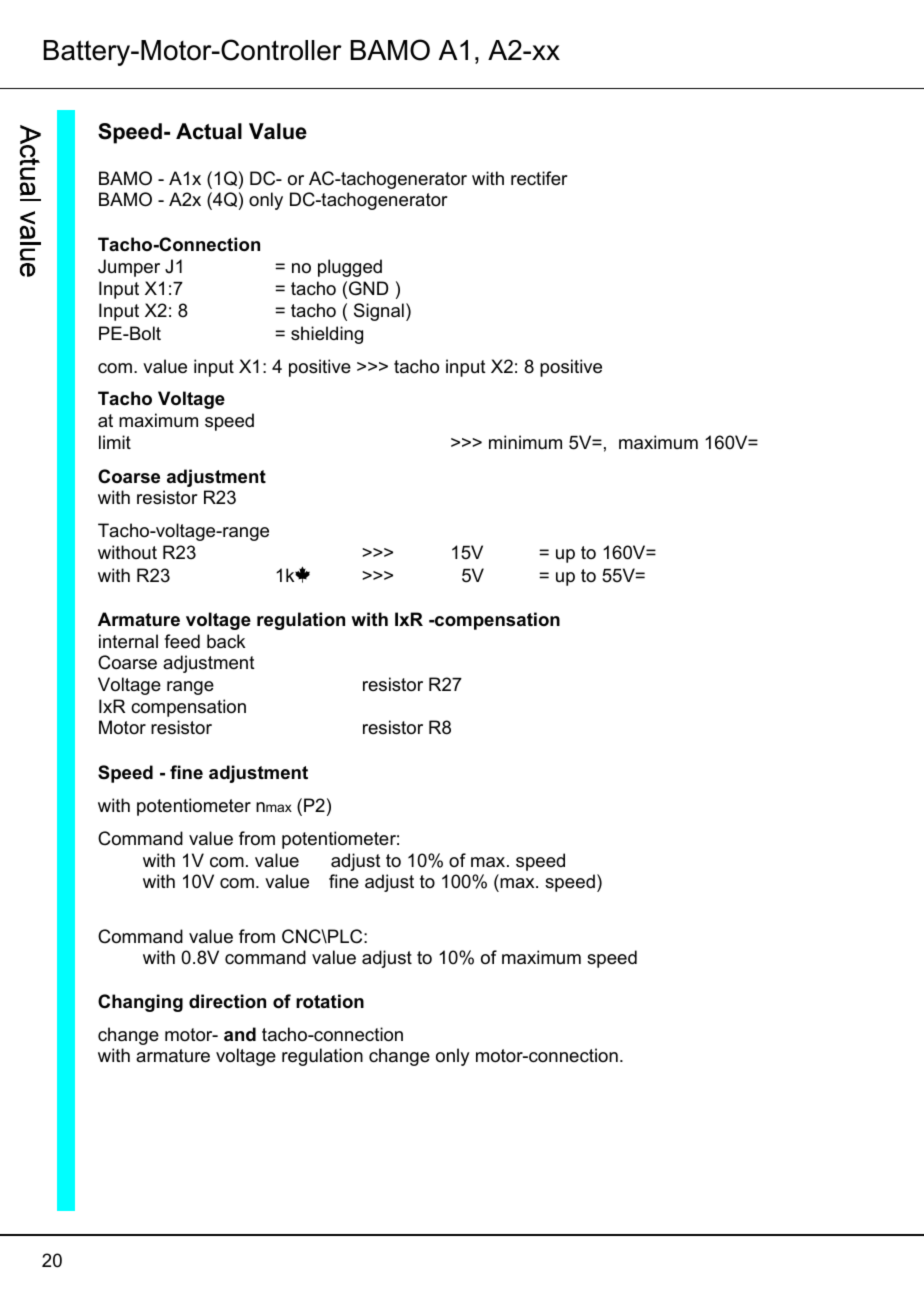  I want to click on direction, so click(227, 1001).
